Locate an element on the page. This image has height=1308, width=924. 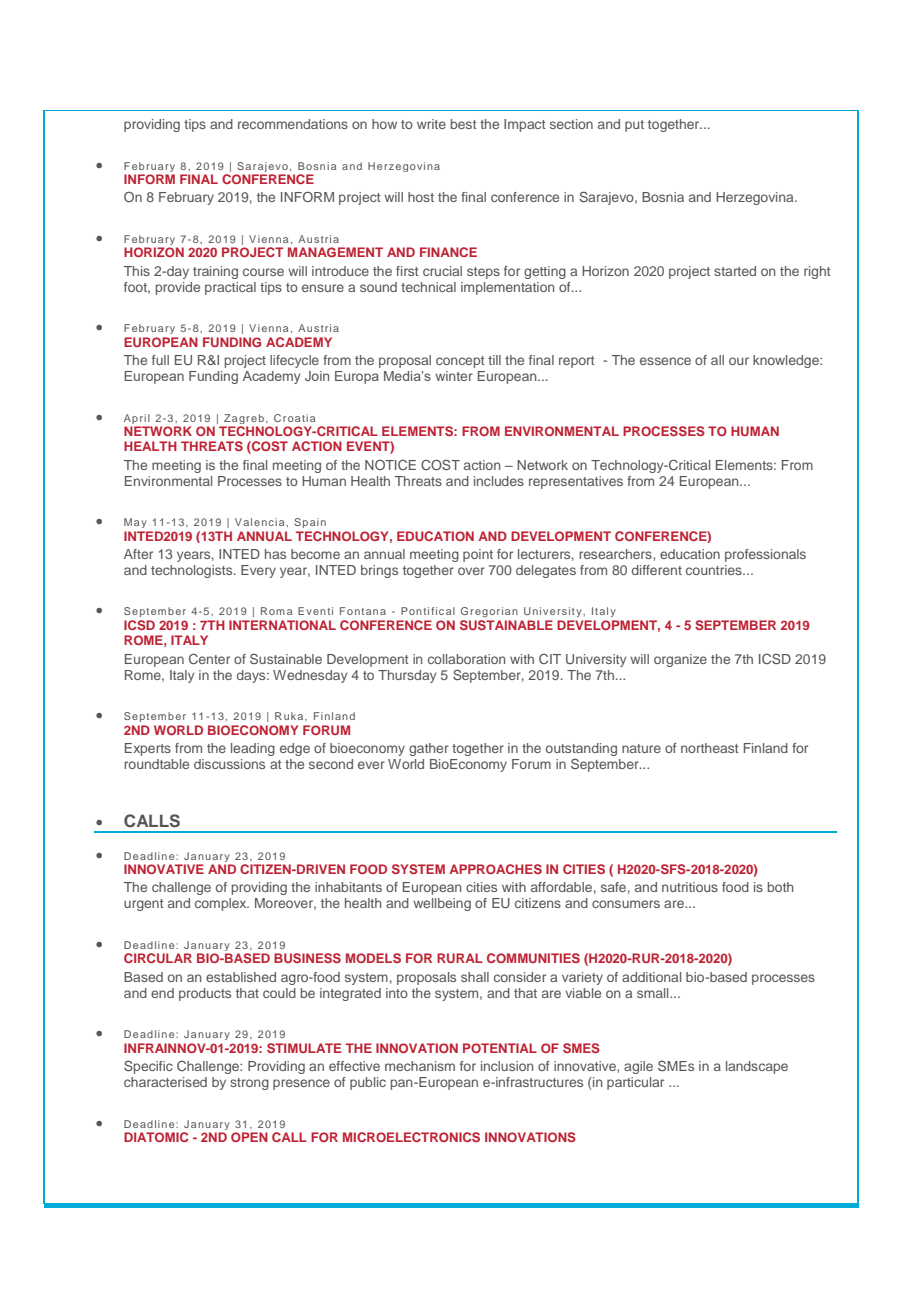
recommendations is located at coordinates (293, 124).
